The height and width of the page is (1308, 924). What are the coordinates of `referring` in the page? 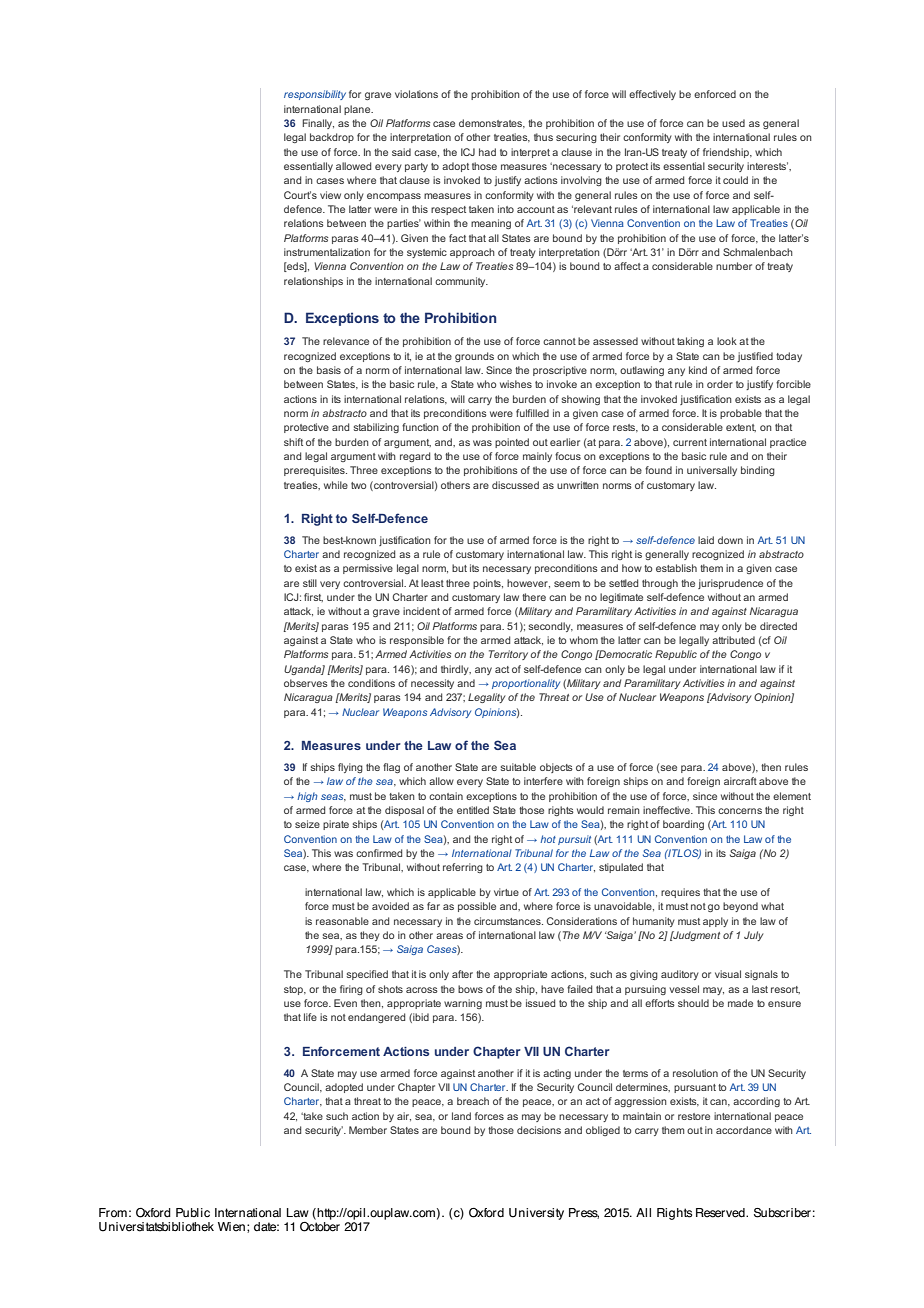 It's located at (463, 868).
